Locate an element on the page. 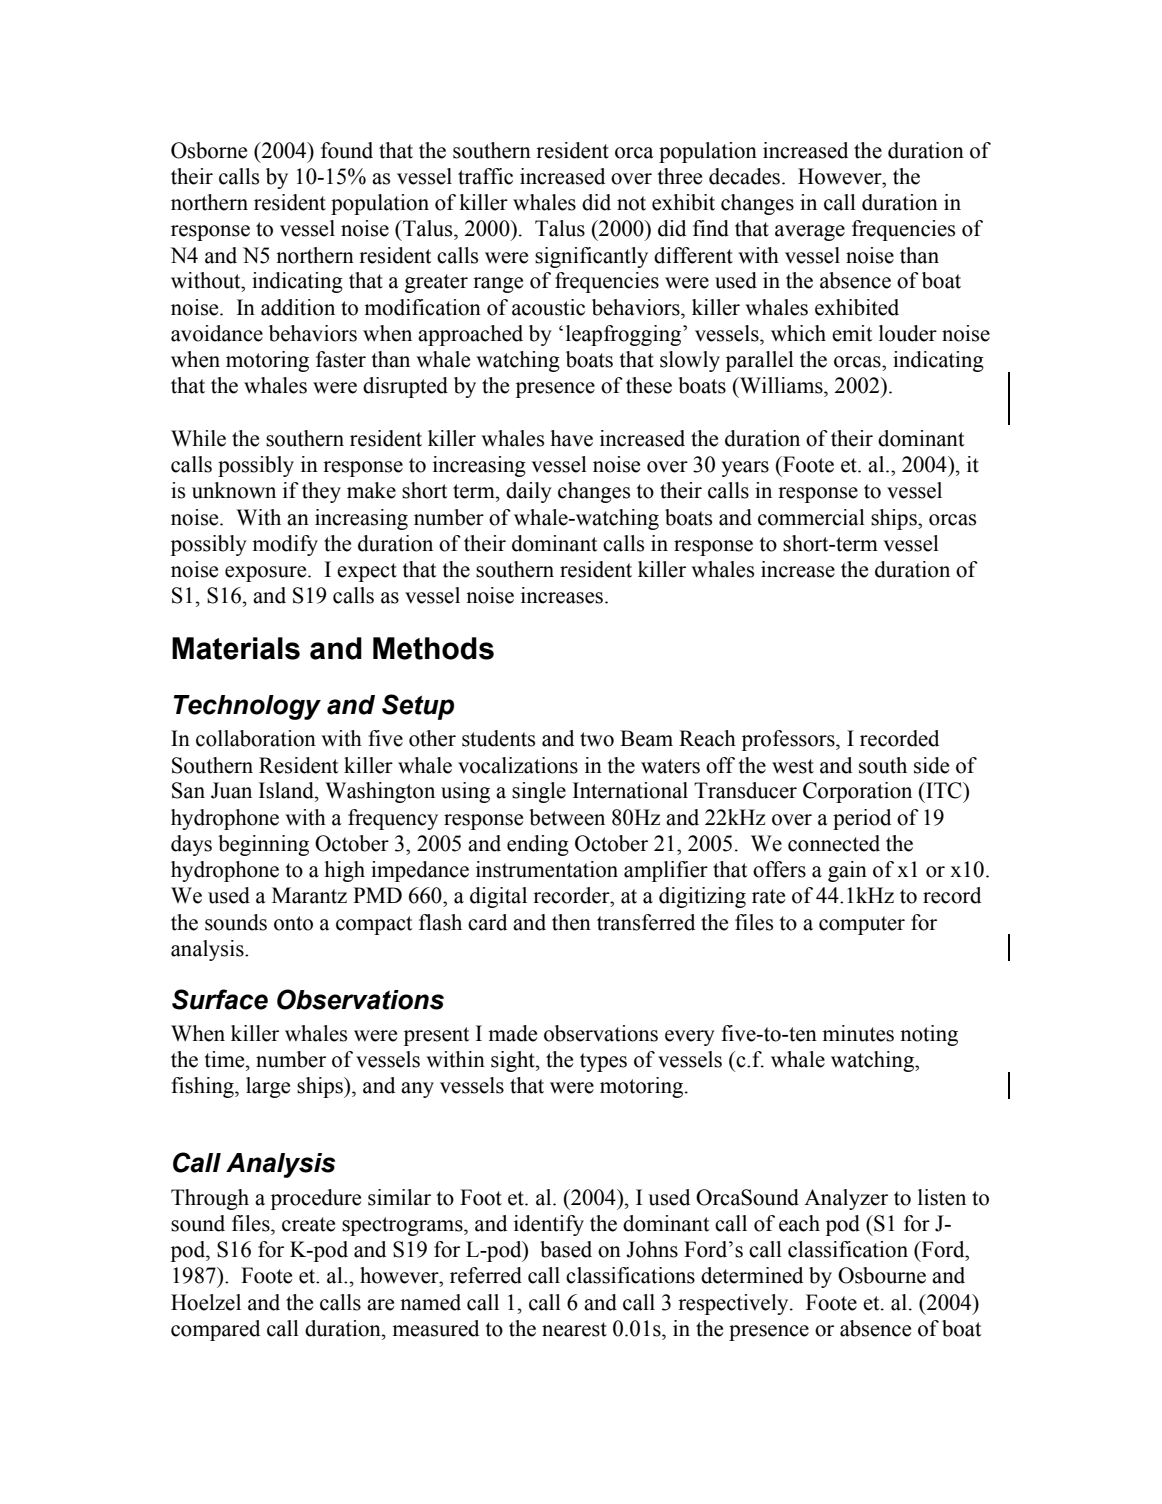  two is located at coordinates (597, 739).
